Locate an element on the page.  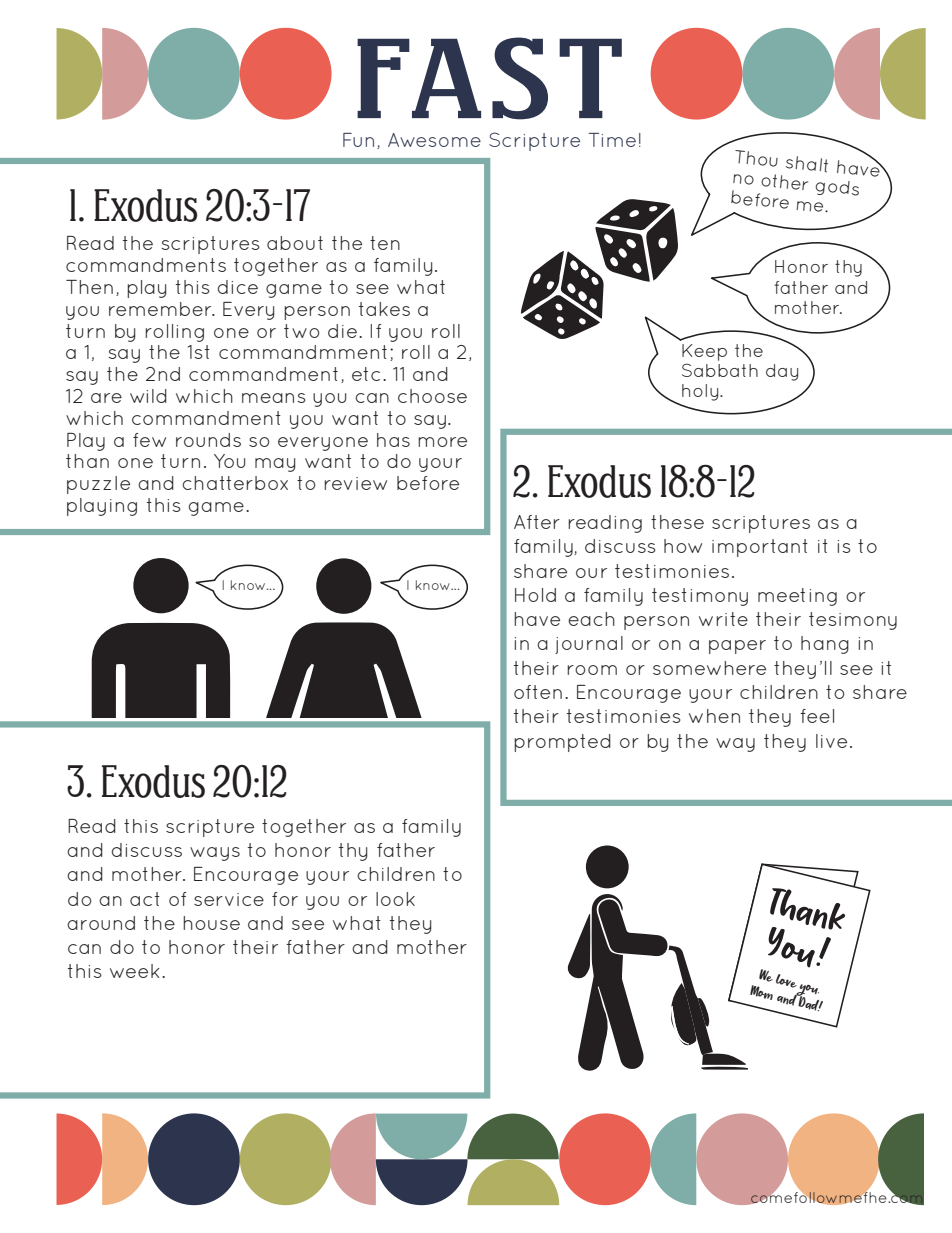
about is located at coordinates (295, 243).
